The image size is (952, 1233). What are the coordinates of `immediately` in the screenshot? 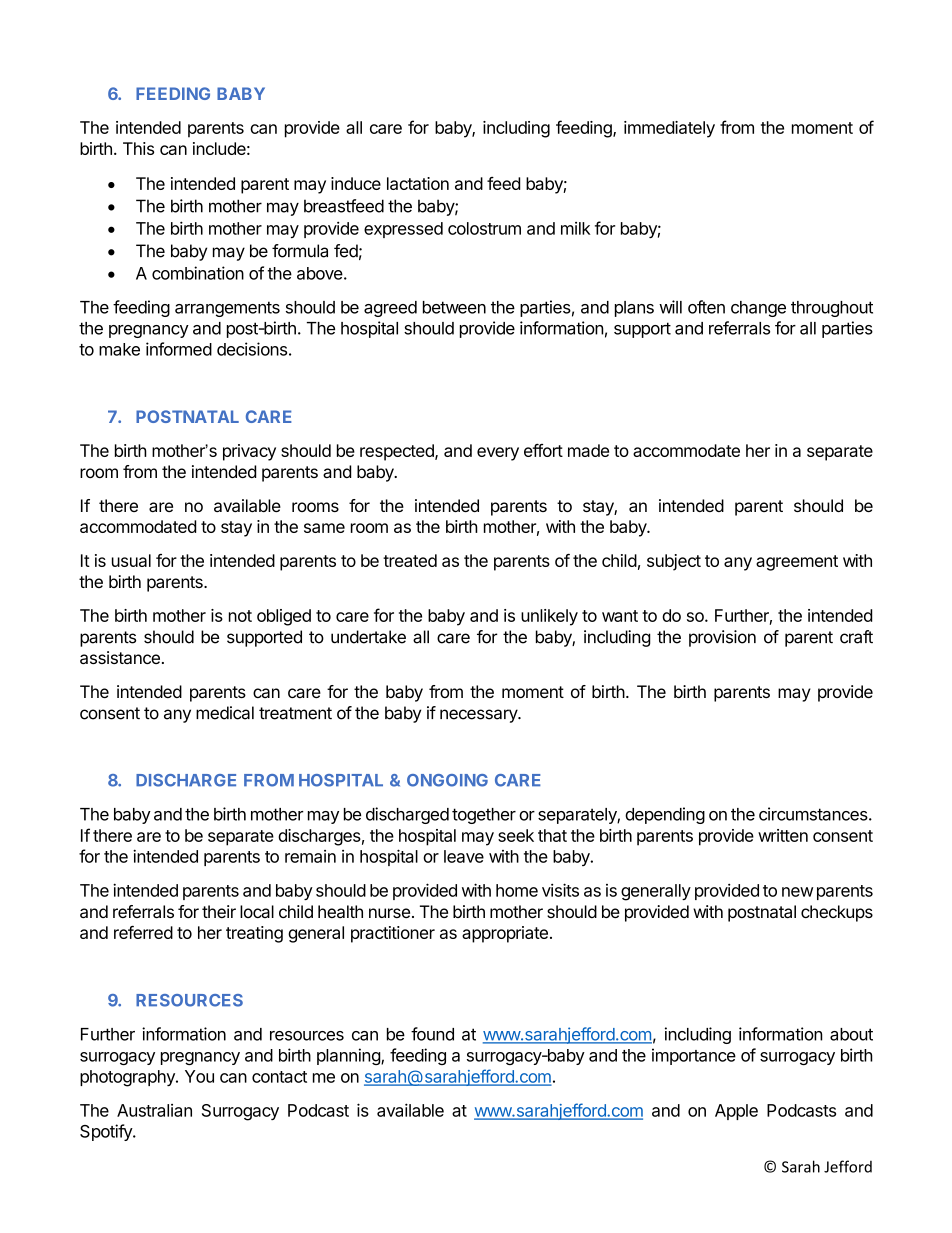 It's located at (669, 129).
